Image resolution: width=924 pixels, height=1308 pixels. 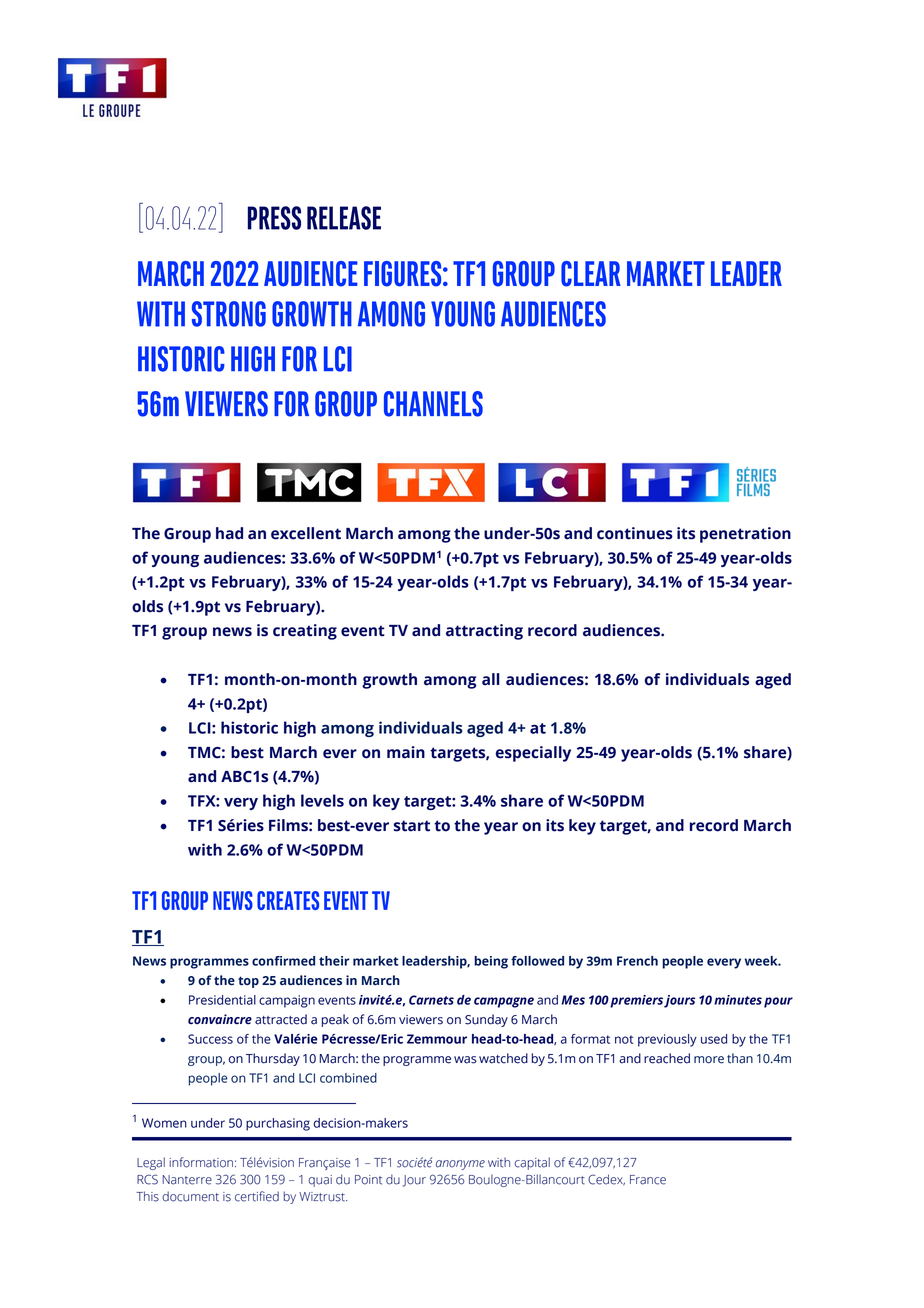 What do you see at coordinates (591, 274) in the screenshot?
I see `CLEAR` at bounding box center [591, 274].
